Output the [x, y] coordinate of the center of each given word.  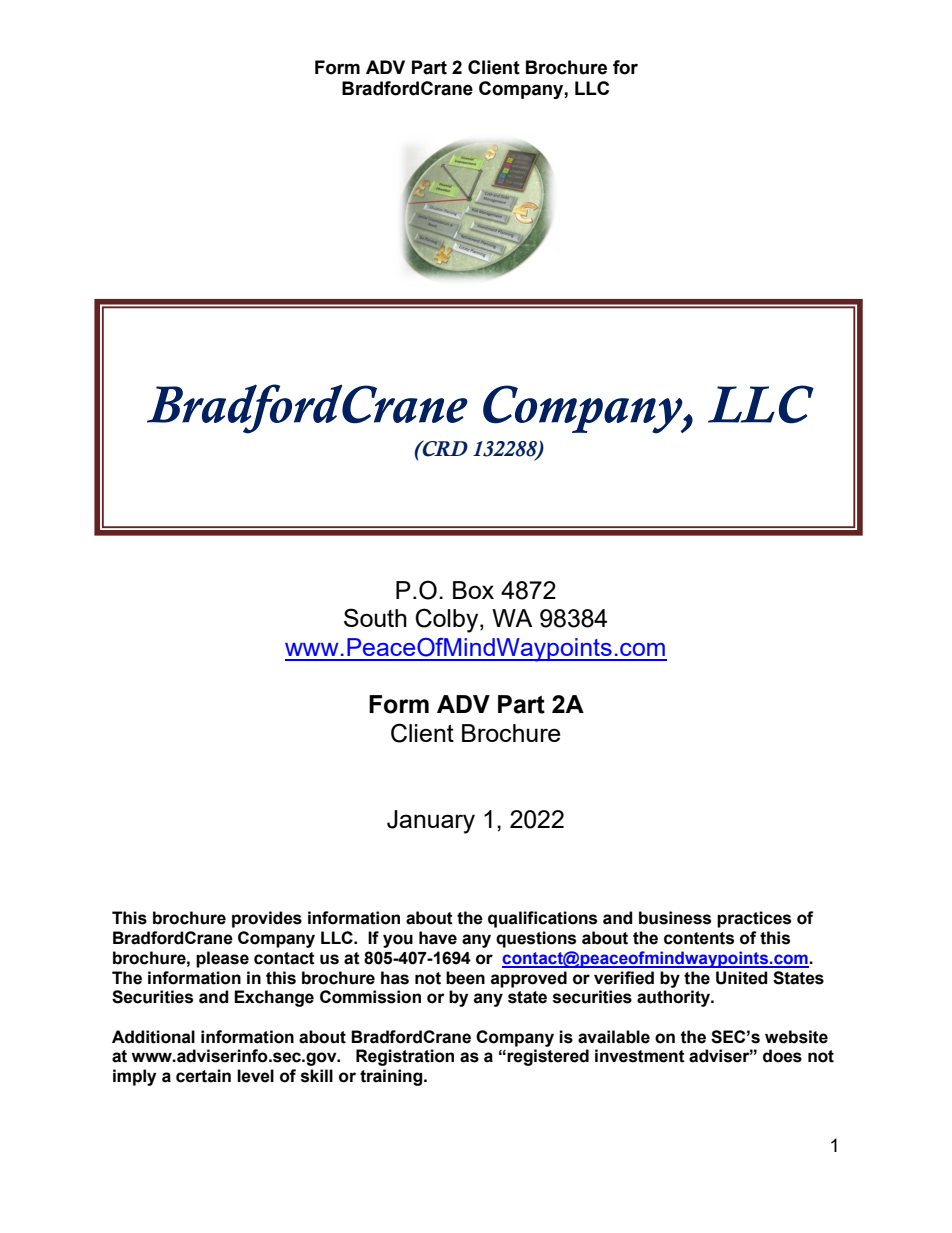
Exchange [274, 998]
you [398, 941]
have [438, 938]
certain [203, 1076]
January [431, 822]
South [375, 617]
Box [473, 590]
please [222, 959]
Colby [448, 620]
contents [699, 938]
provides [267, 919]
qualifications [542, 919]
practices [754, 919]
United [742, 978]
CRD [444, 448]
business [675, 918]
